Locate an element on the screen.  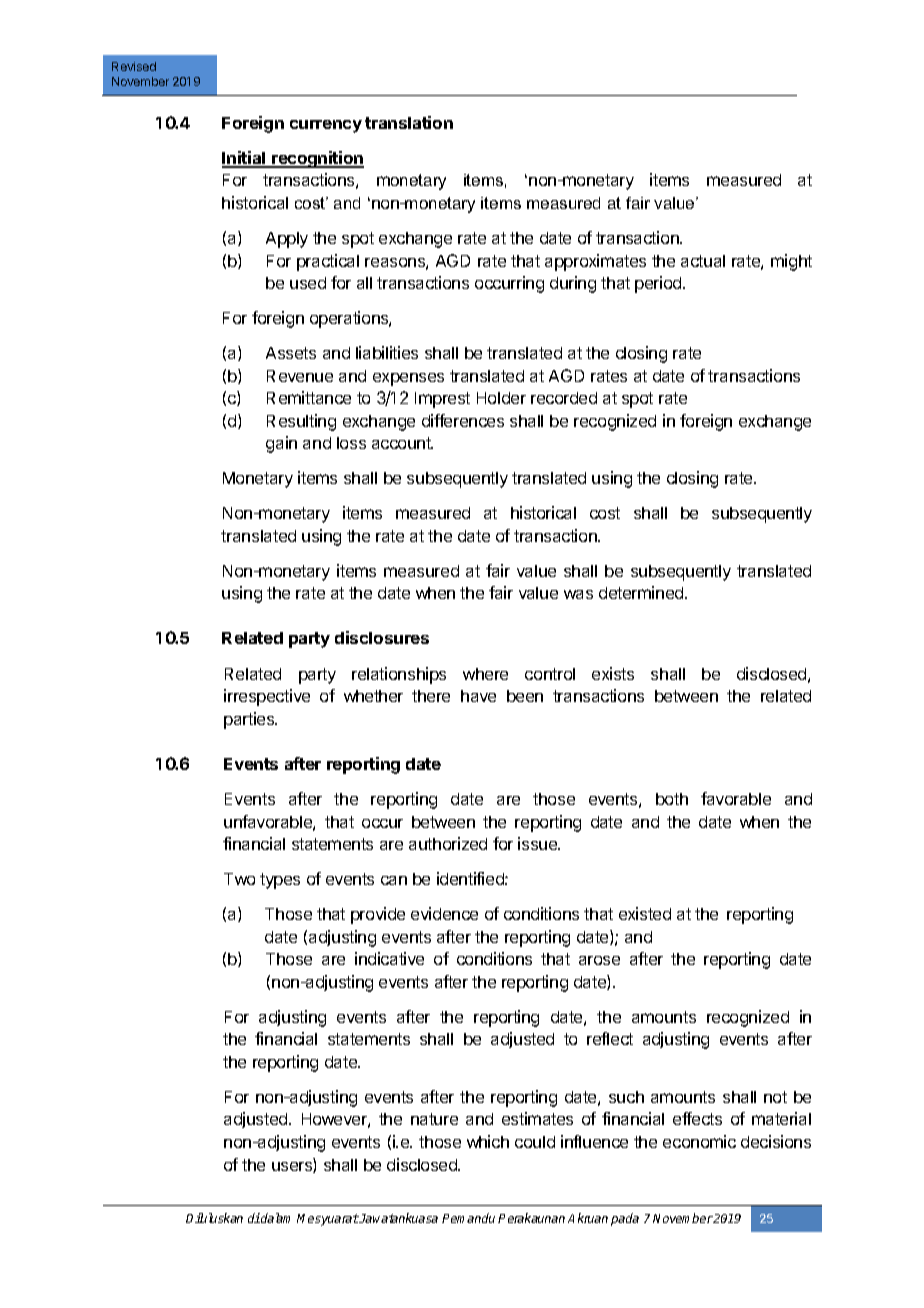
Initial is located at coordinates (245, 159).
